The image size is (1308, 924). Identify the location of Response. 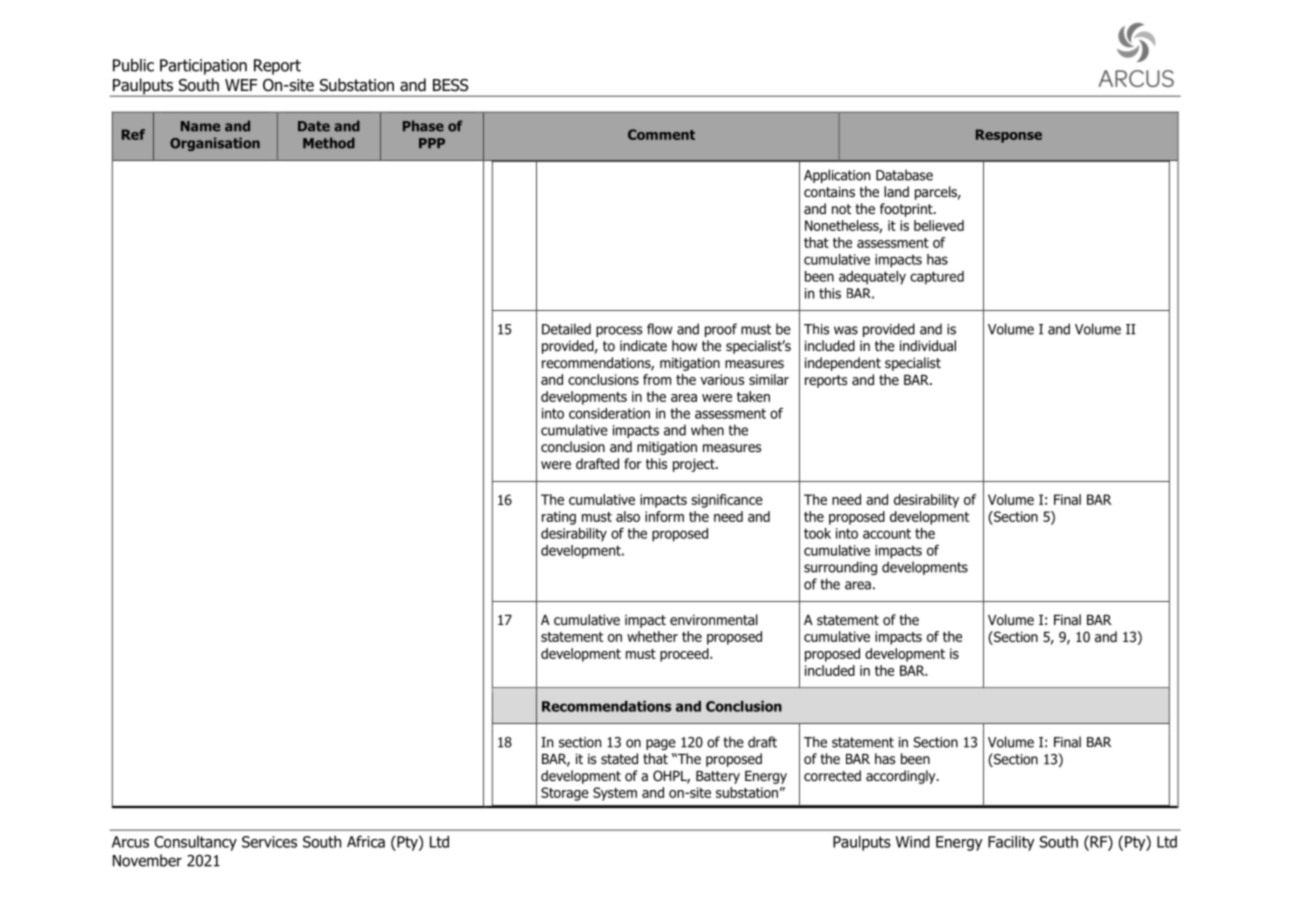
(1009, 136).
